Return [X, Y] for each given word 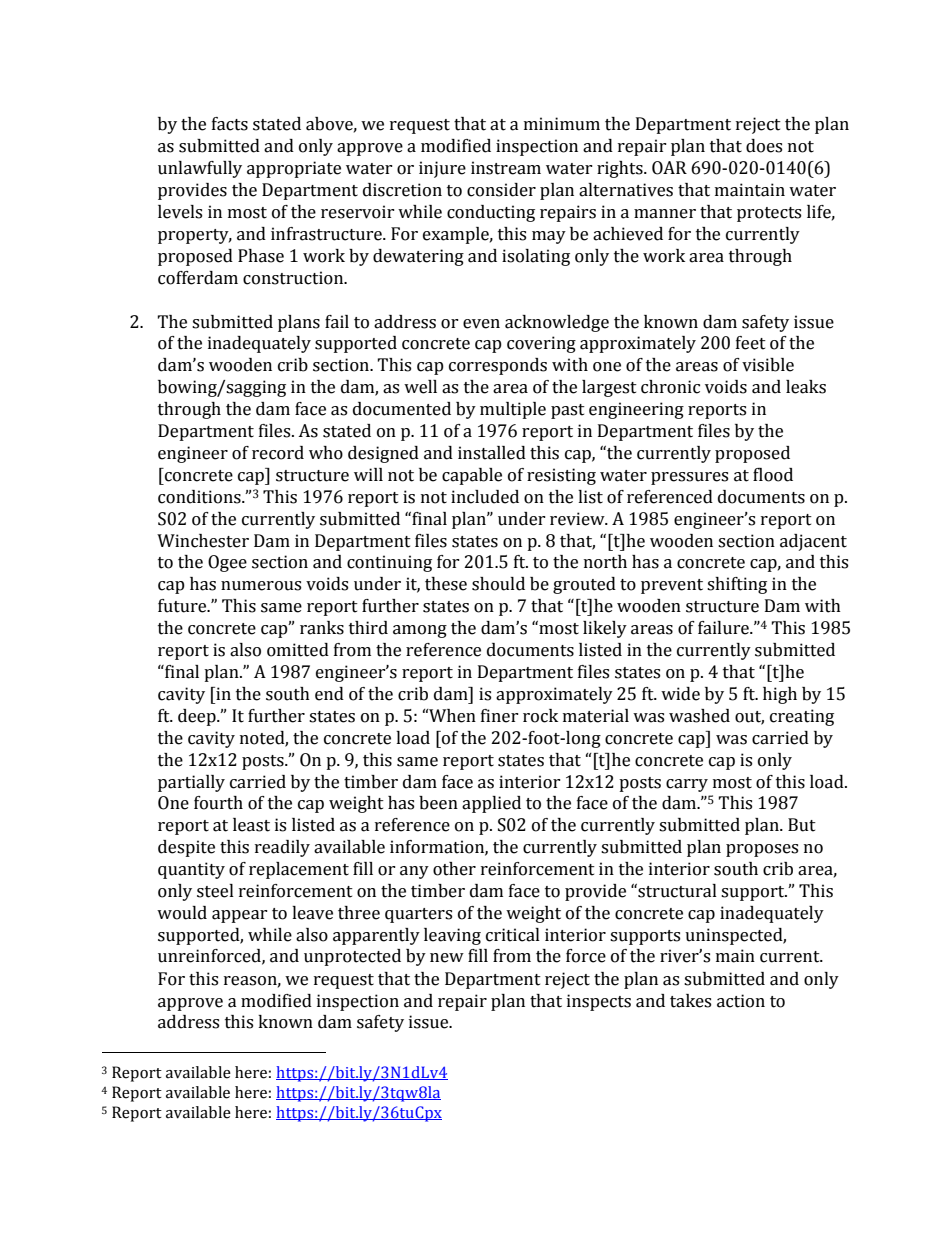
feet [751, 343]
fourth [218, 803]
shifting [737, 585]
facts [230, 124]
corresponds [498, 366]
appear [240, 916]
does [764, 146]
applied [491, 804]
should [498, 584]
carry [687, 785]
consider [501, 190]
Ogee [227, 563]
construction [294, 278]
